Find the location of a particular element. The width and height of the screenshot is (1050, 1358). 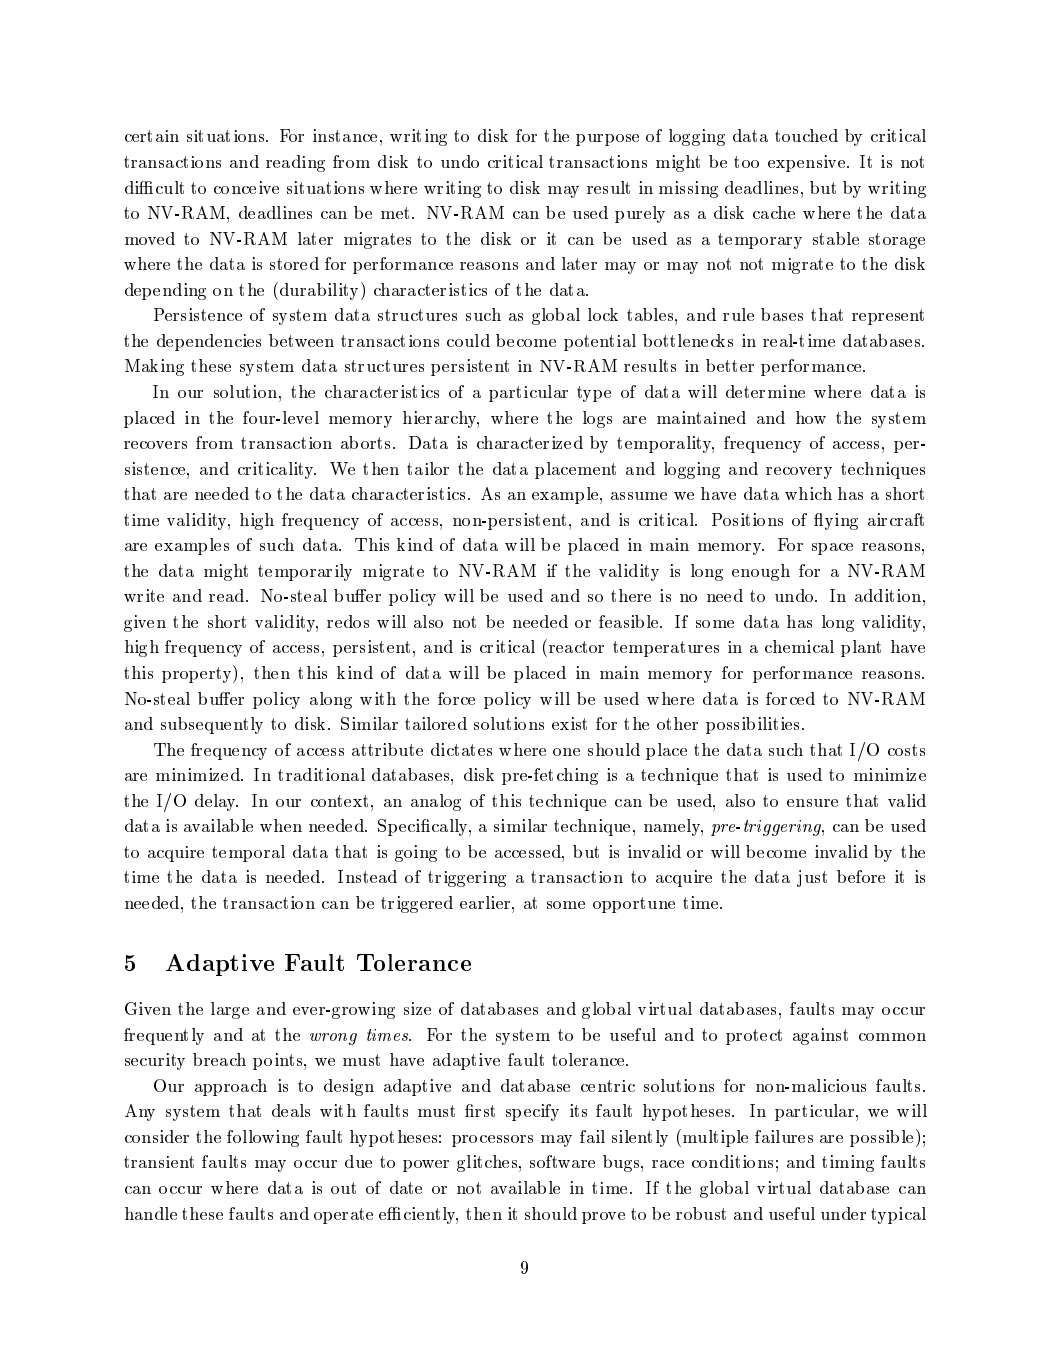

exist is located at coordinates (569, 723).
